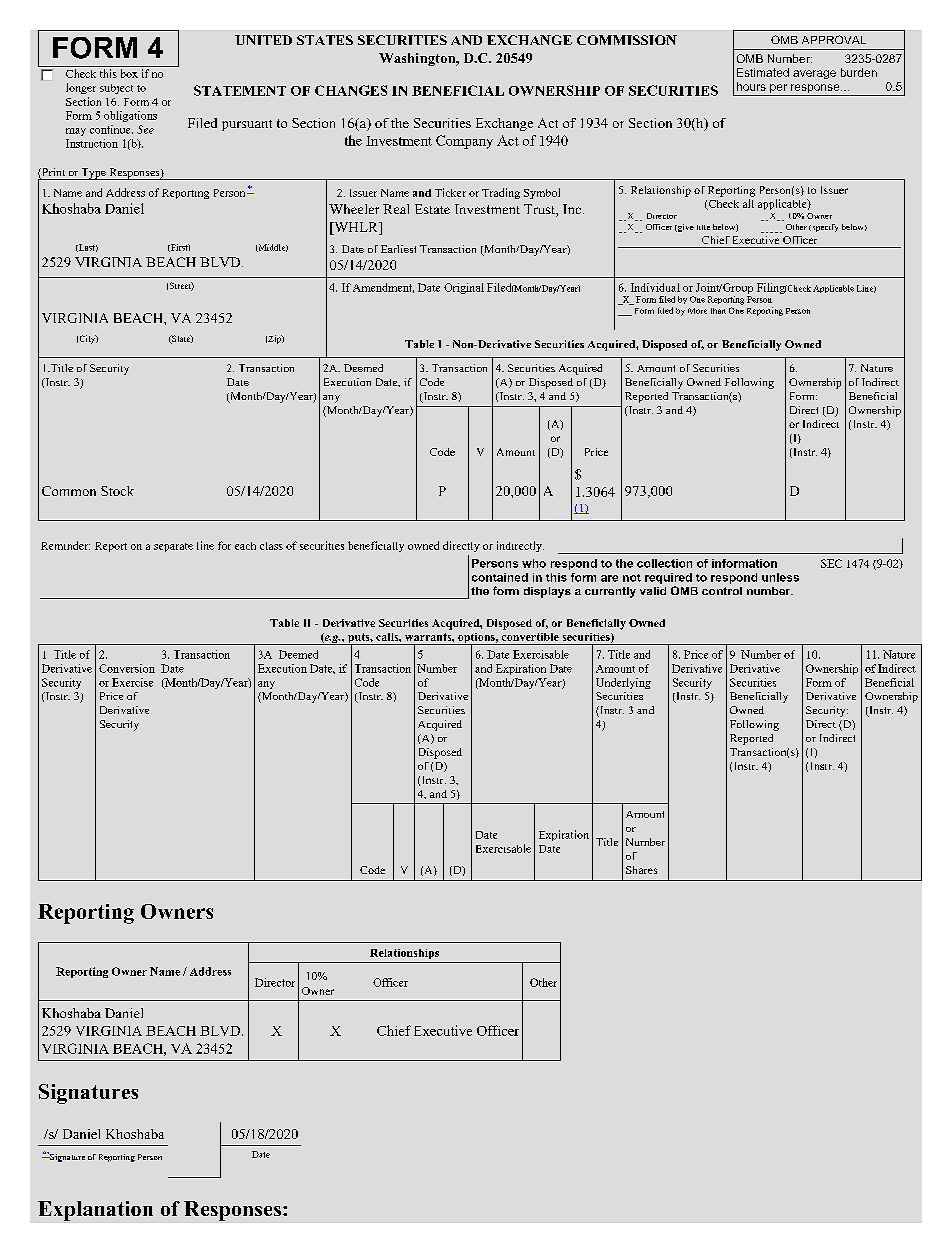 This screenshot has height=1233, width=952. I want to click on Company, so click(464, 142).
